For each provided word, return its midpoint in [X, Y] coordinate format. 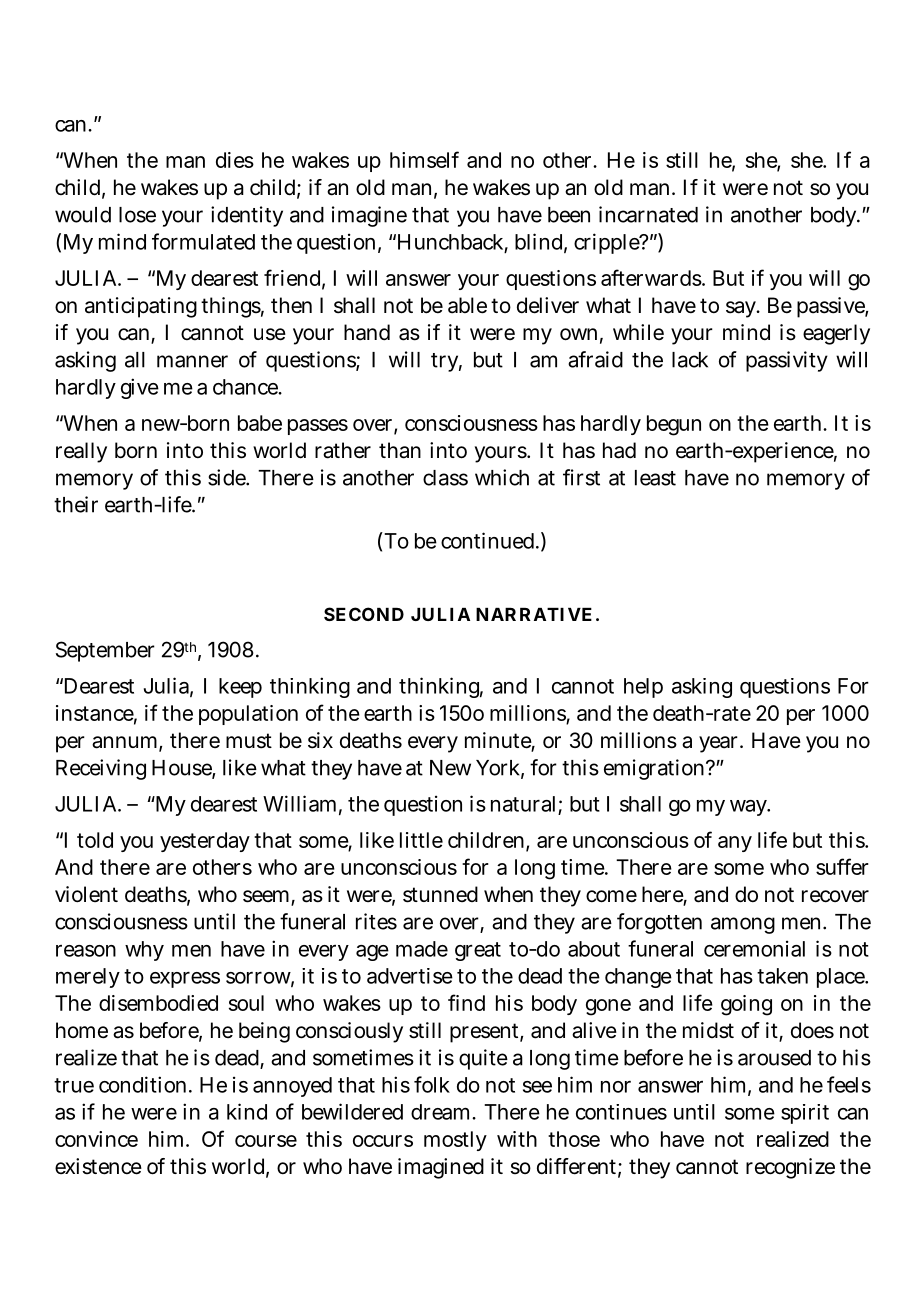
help [643, 688]
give [140, 388]
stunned [440, 894]
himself [424, 159]
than [400, 450]
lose [137, 215]
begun [674, 425]
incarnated [648, 214]
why [144, 951]
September [105, 651]
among [743, 925]
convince [96, 1139]
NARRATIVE [534, 614]
